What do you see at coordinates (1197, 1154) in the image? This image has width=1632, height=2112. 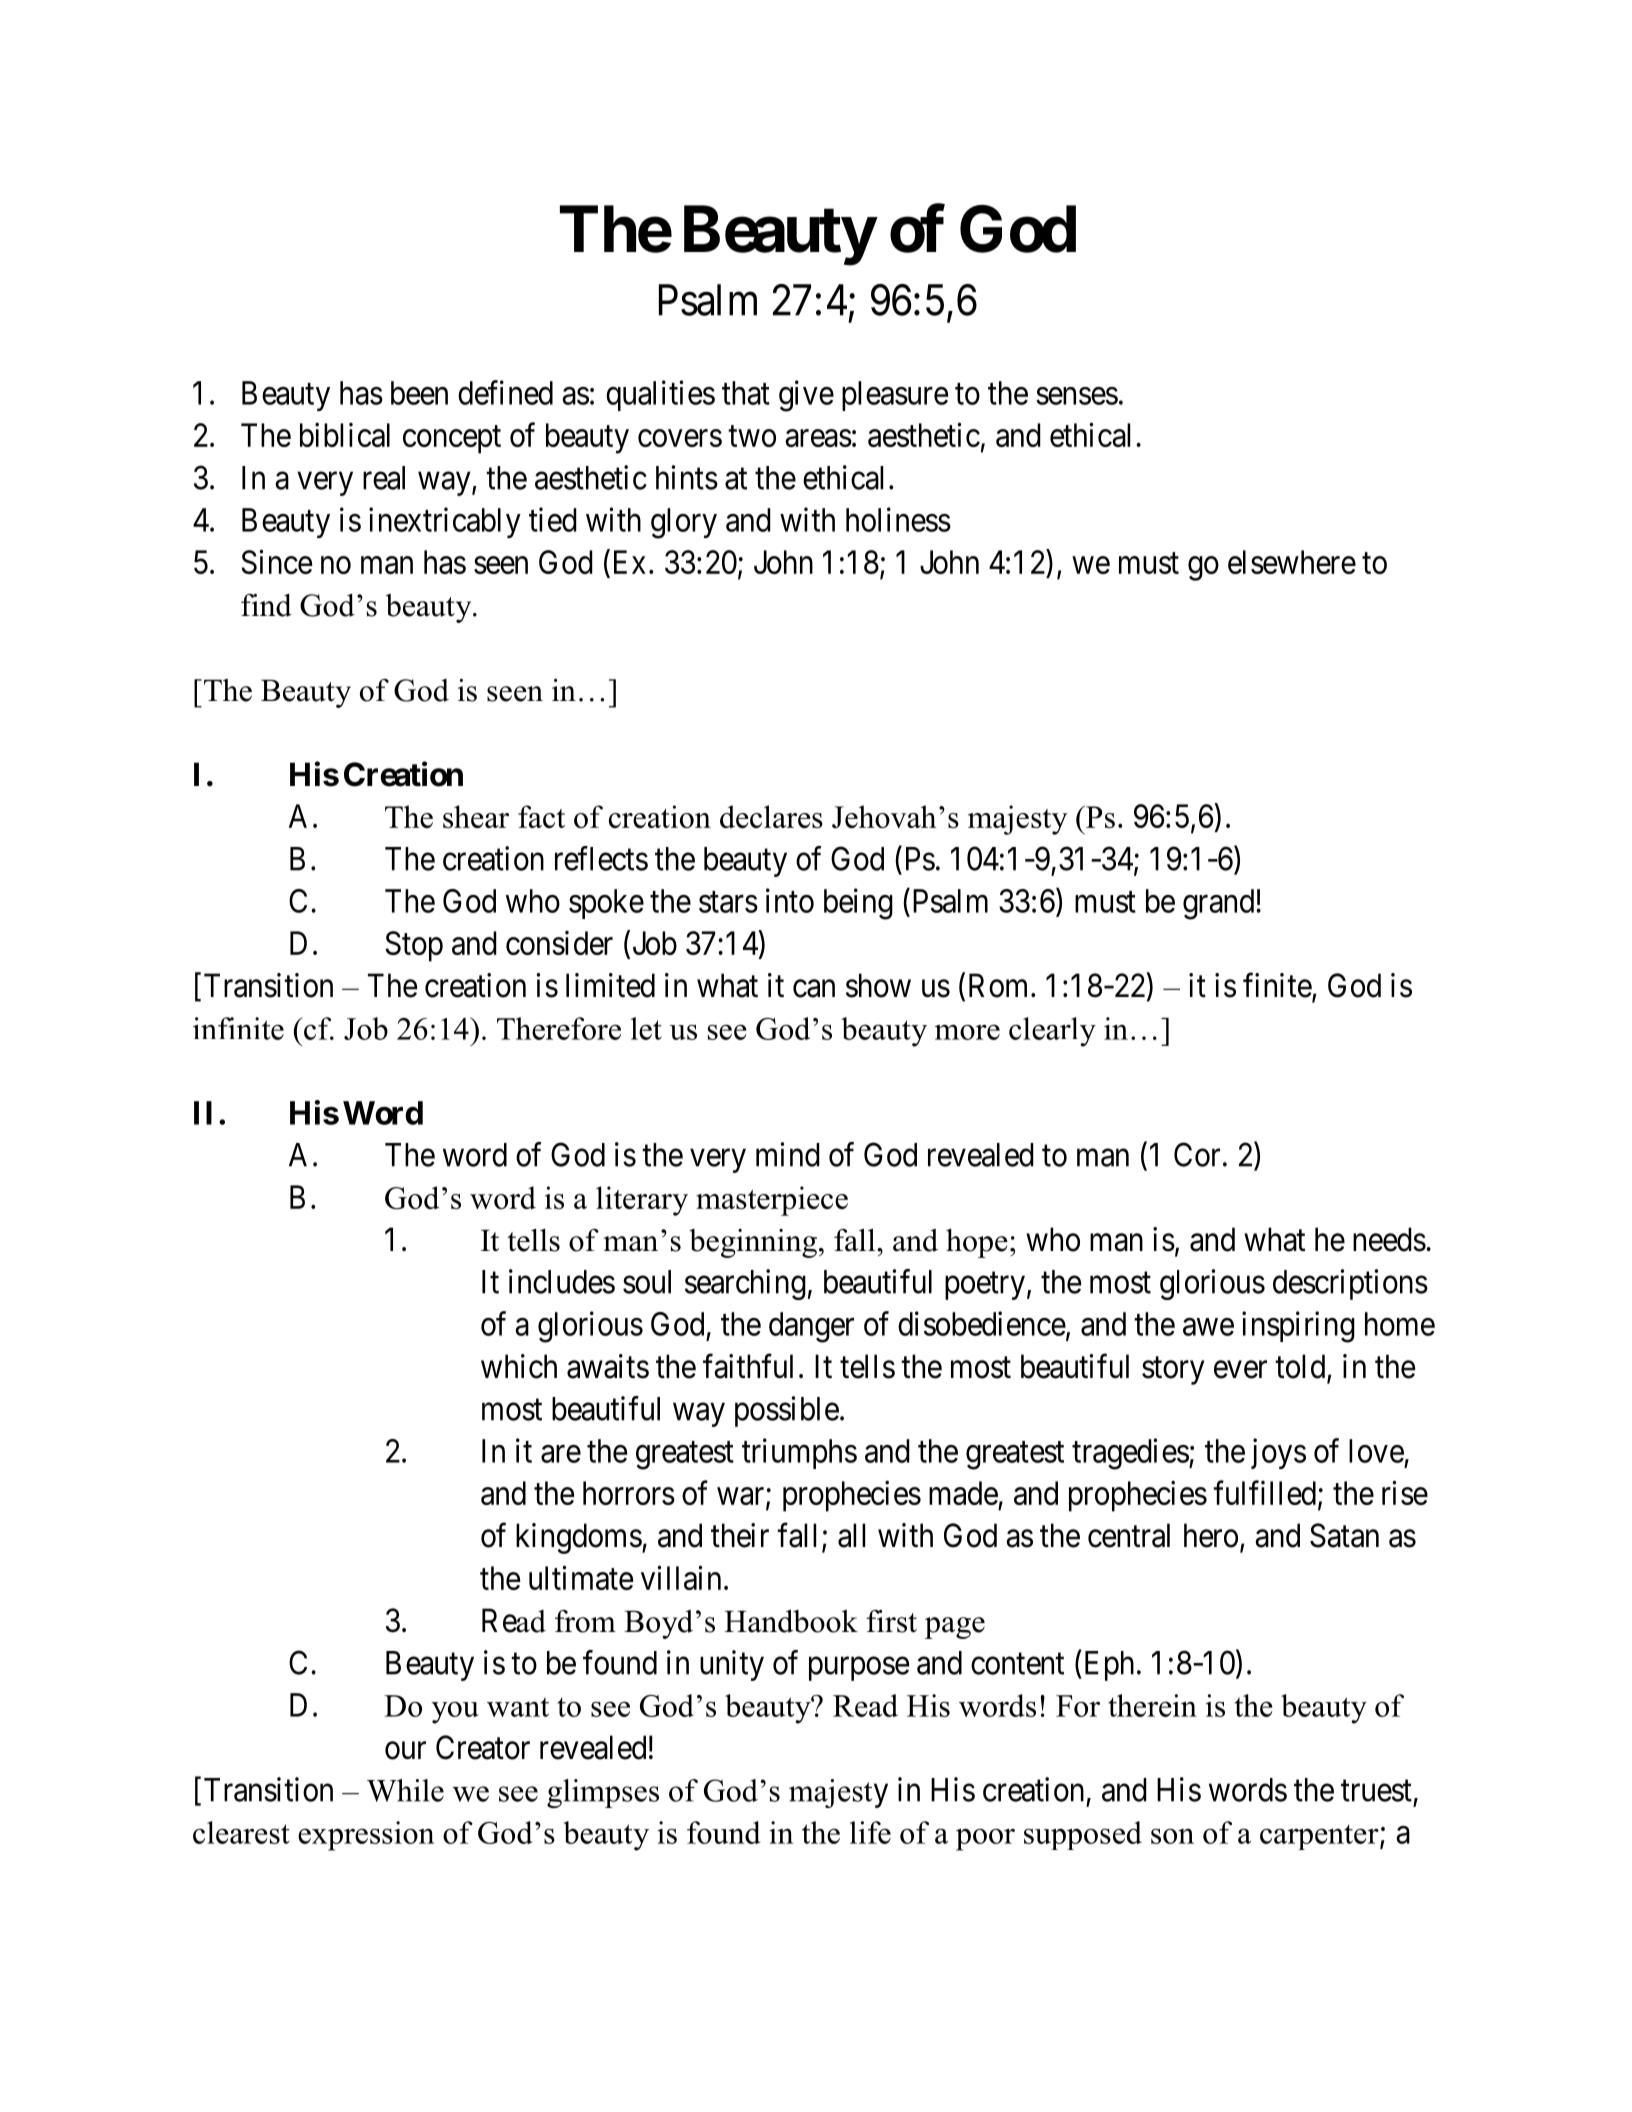 I see `Cor` at bounding box center [1197, 1154].
